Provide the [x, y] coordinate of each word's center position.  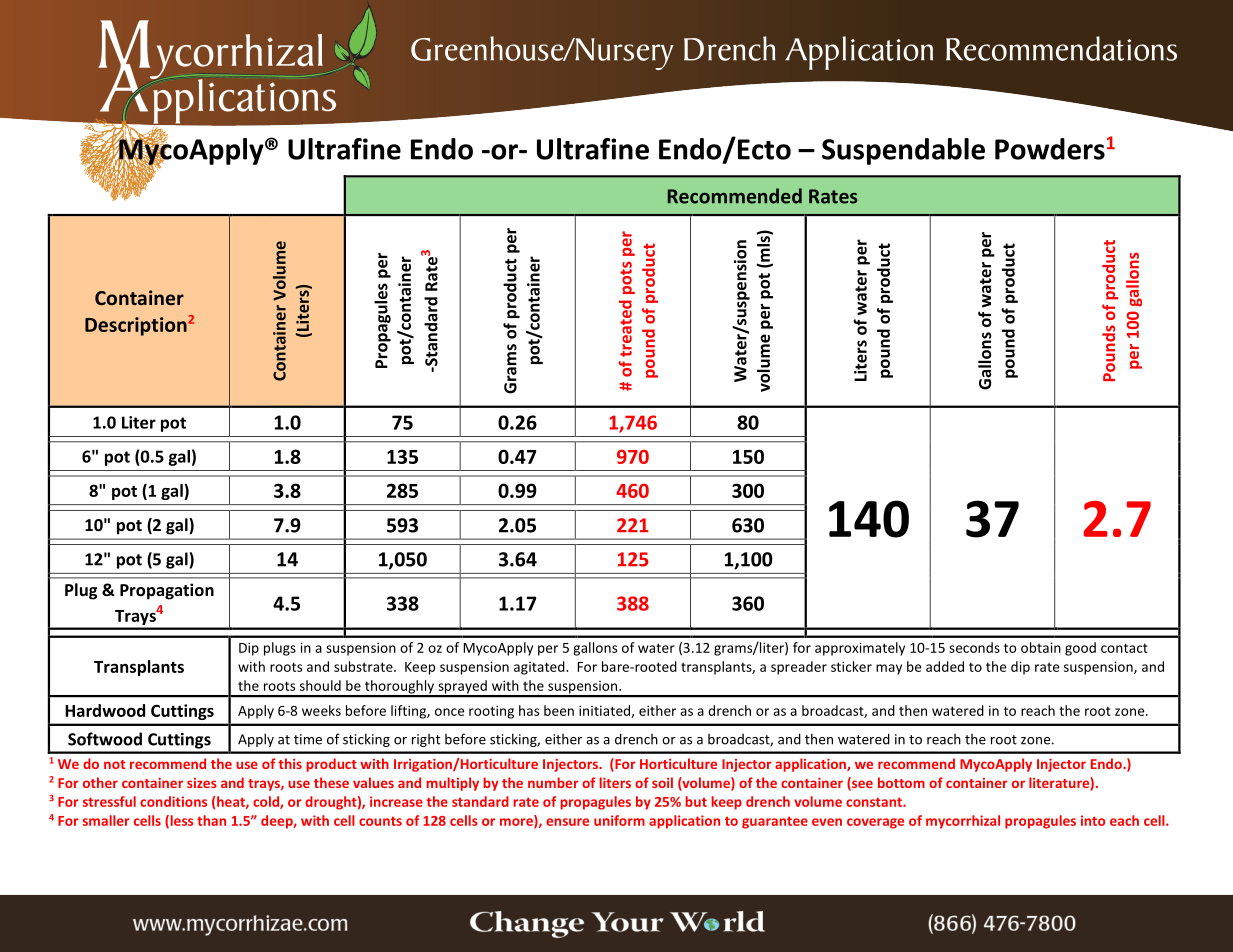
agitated [540, 668]
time [308, 739]
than [211, 820]
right [426, 740]
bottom [901, 782]
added [945, 666]
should [320, 685]
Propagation [167, 591]
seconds [974, 647]
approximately [860, 649]
